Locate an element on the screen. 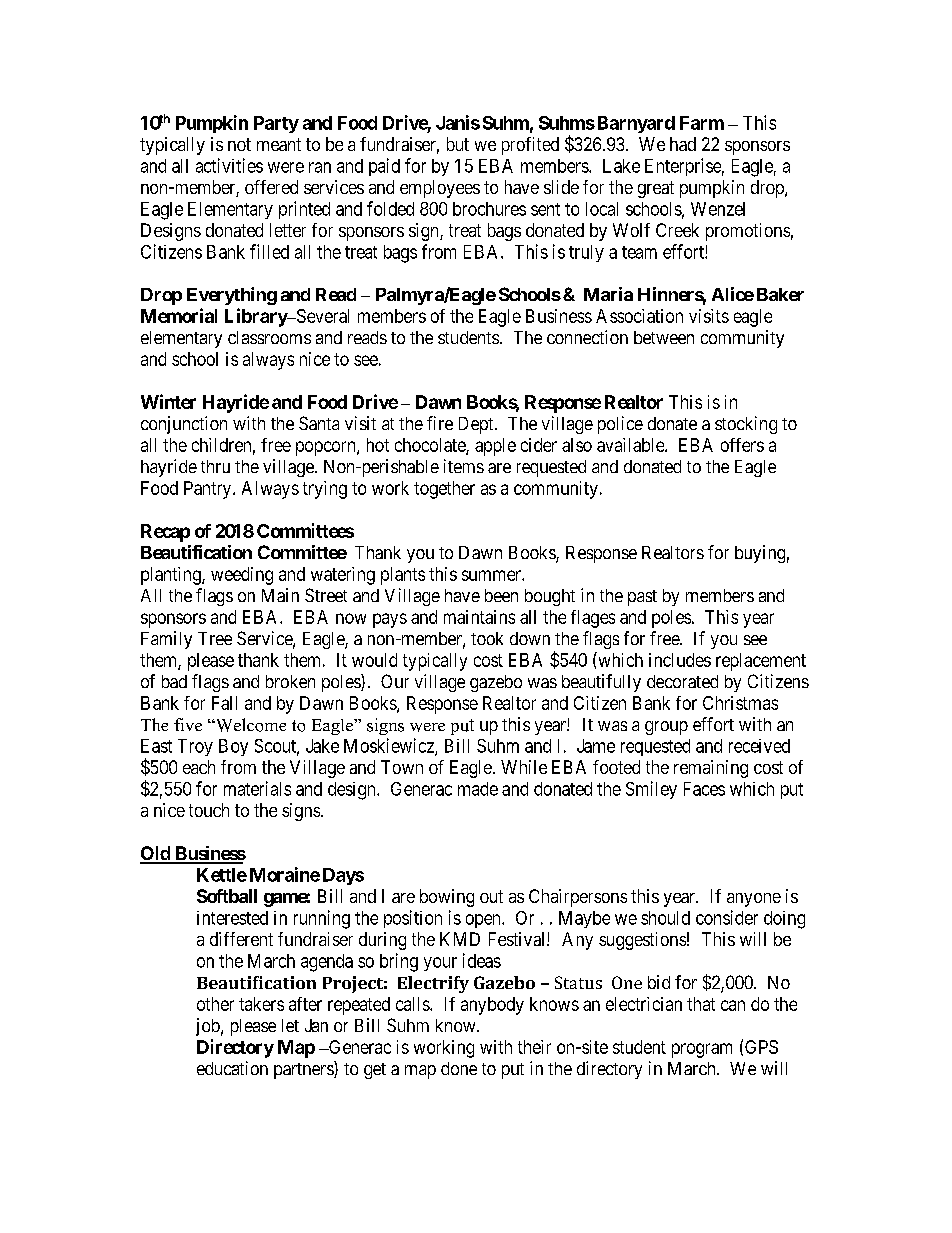 The image size is (952, 1233). done is located at coordinates (459, 1068).
